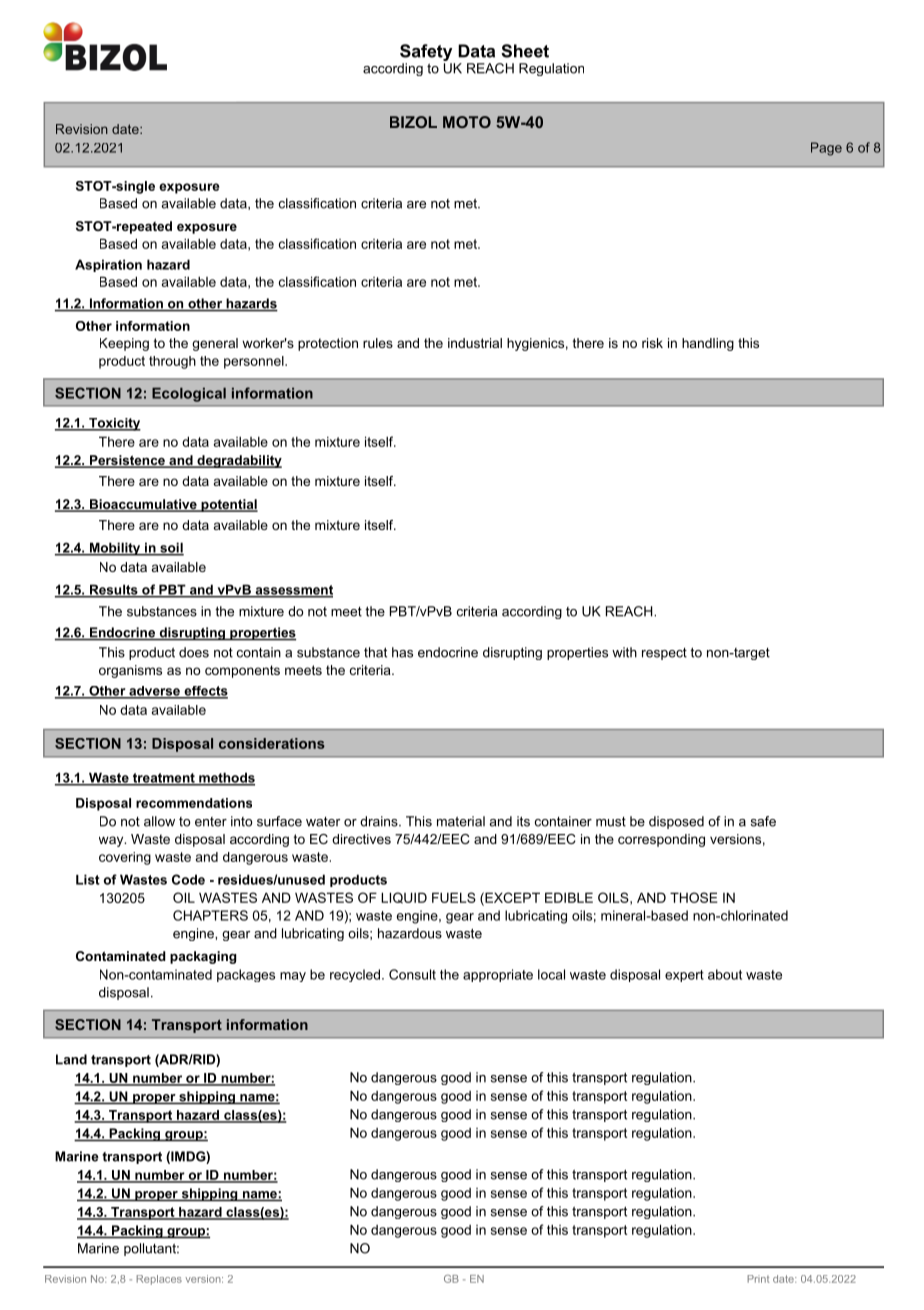  What do you see at coordinates (664, 654) in the screenshot?
I see `respect` at bounding box center [664, 654].
